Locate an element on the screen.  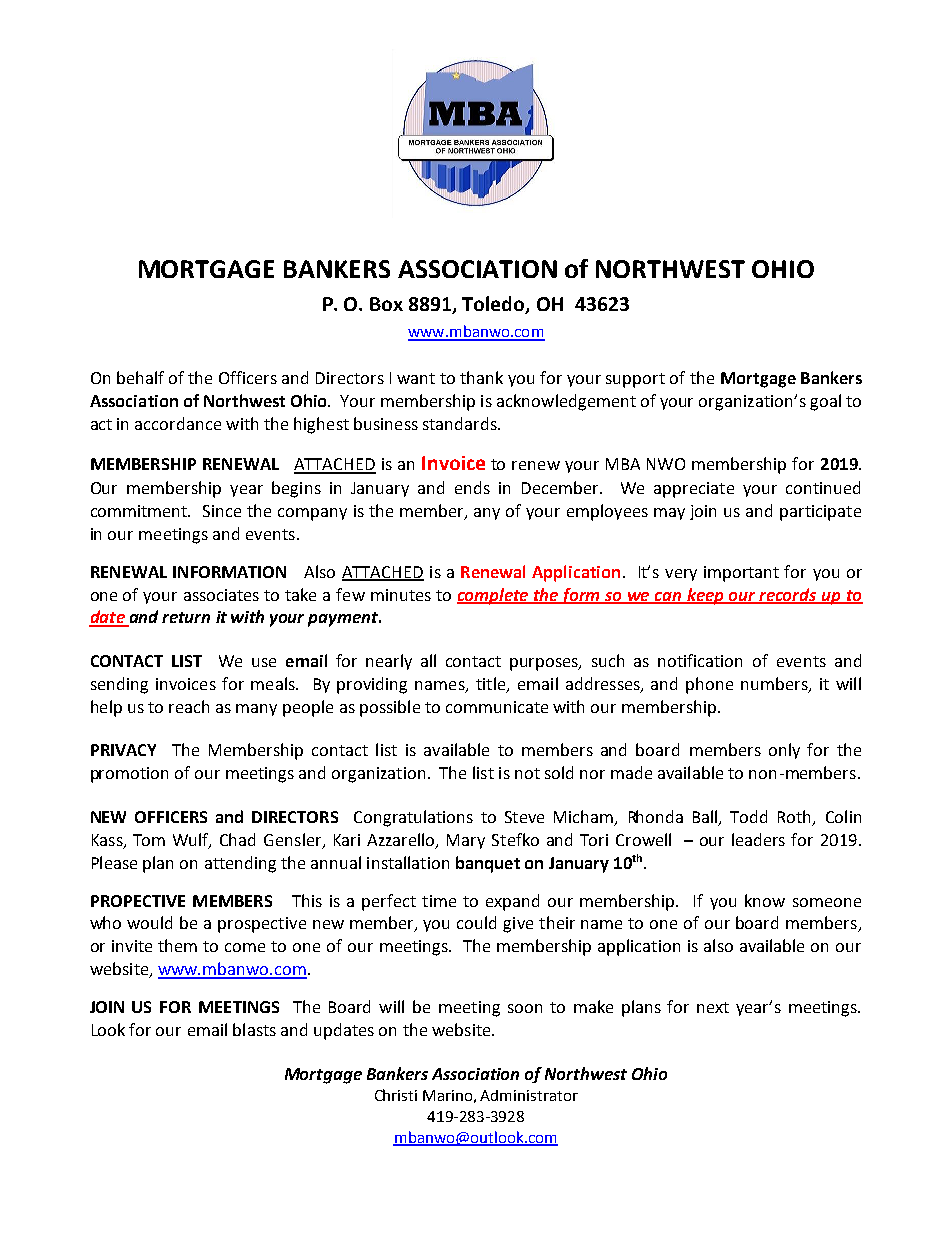
complete is located at coordinates (494, 596).
